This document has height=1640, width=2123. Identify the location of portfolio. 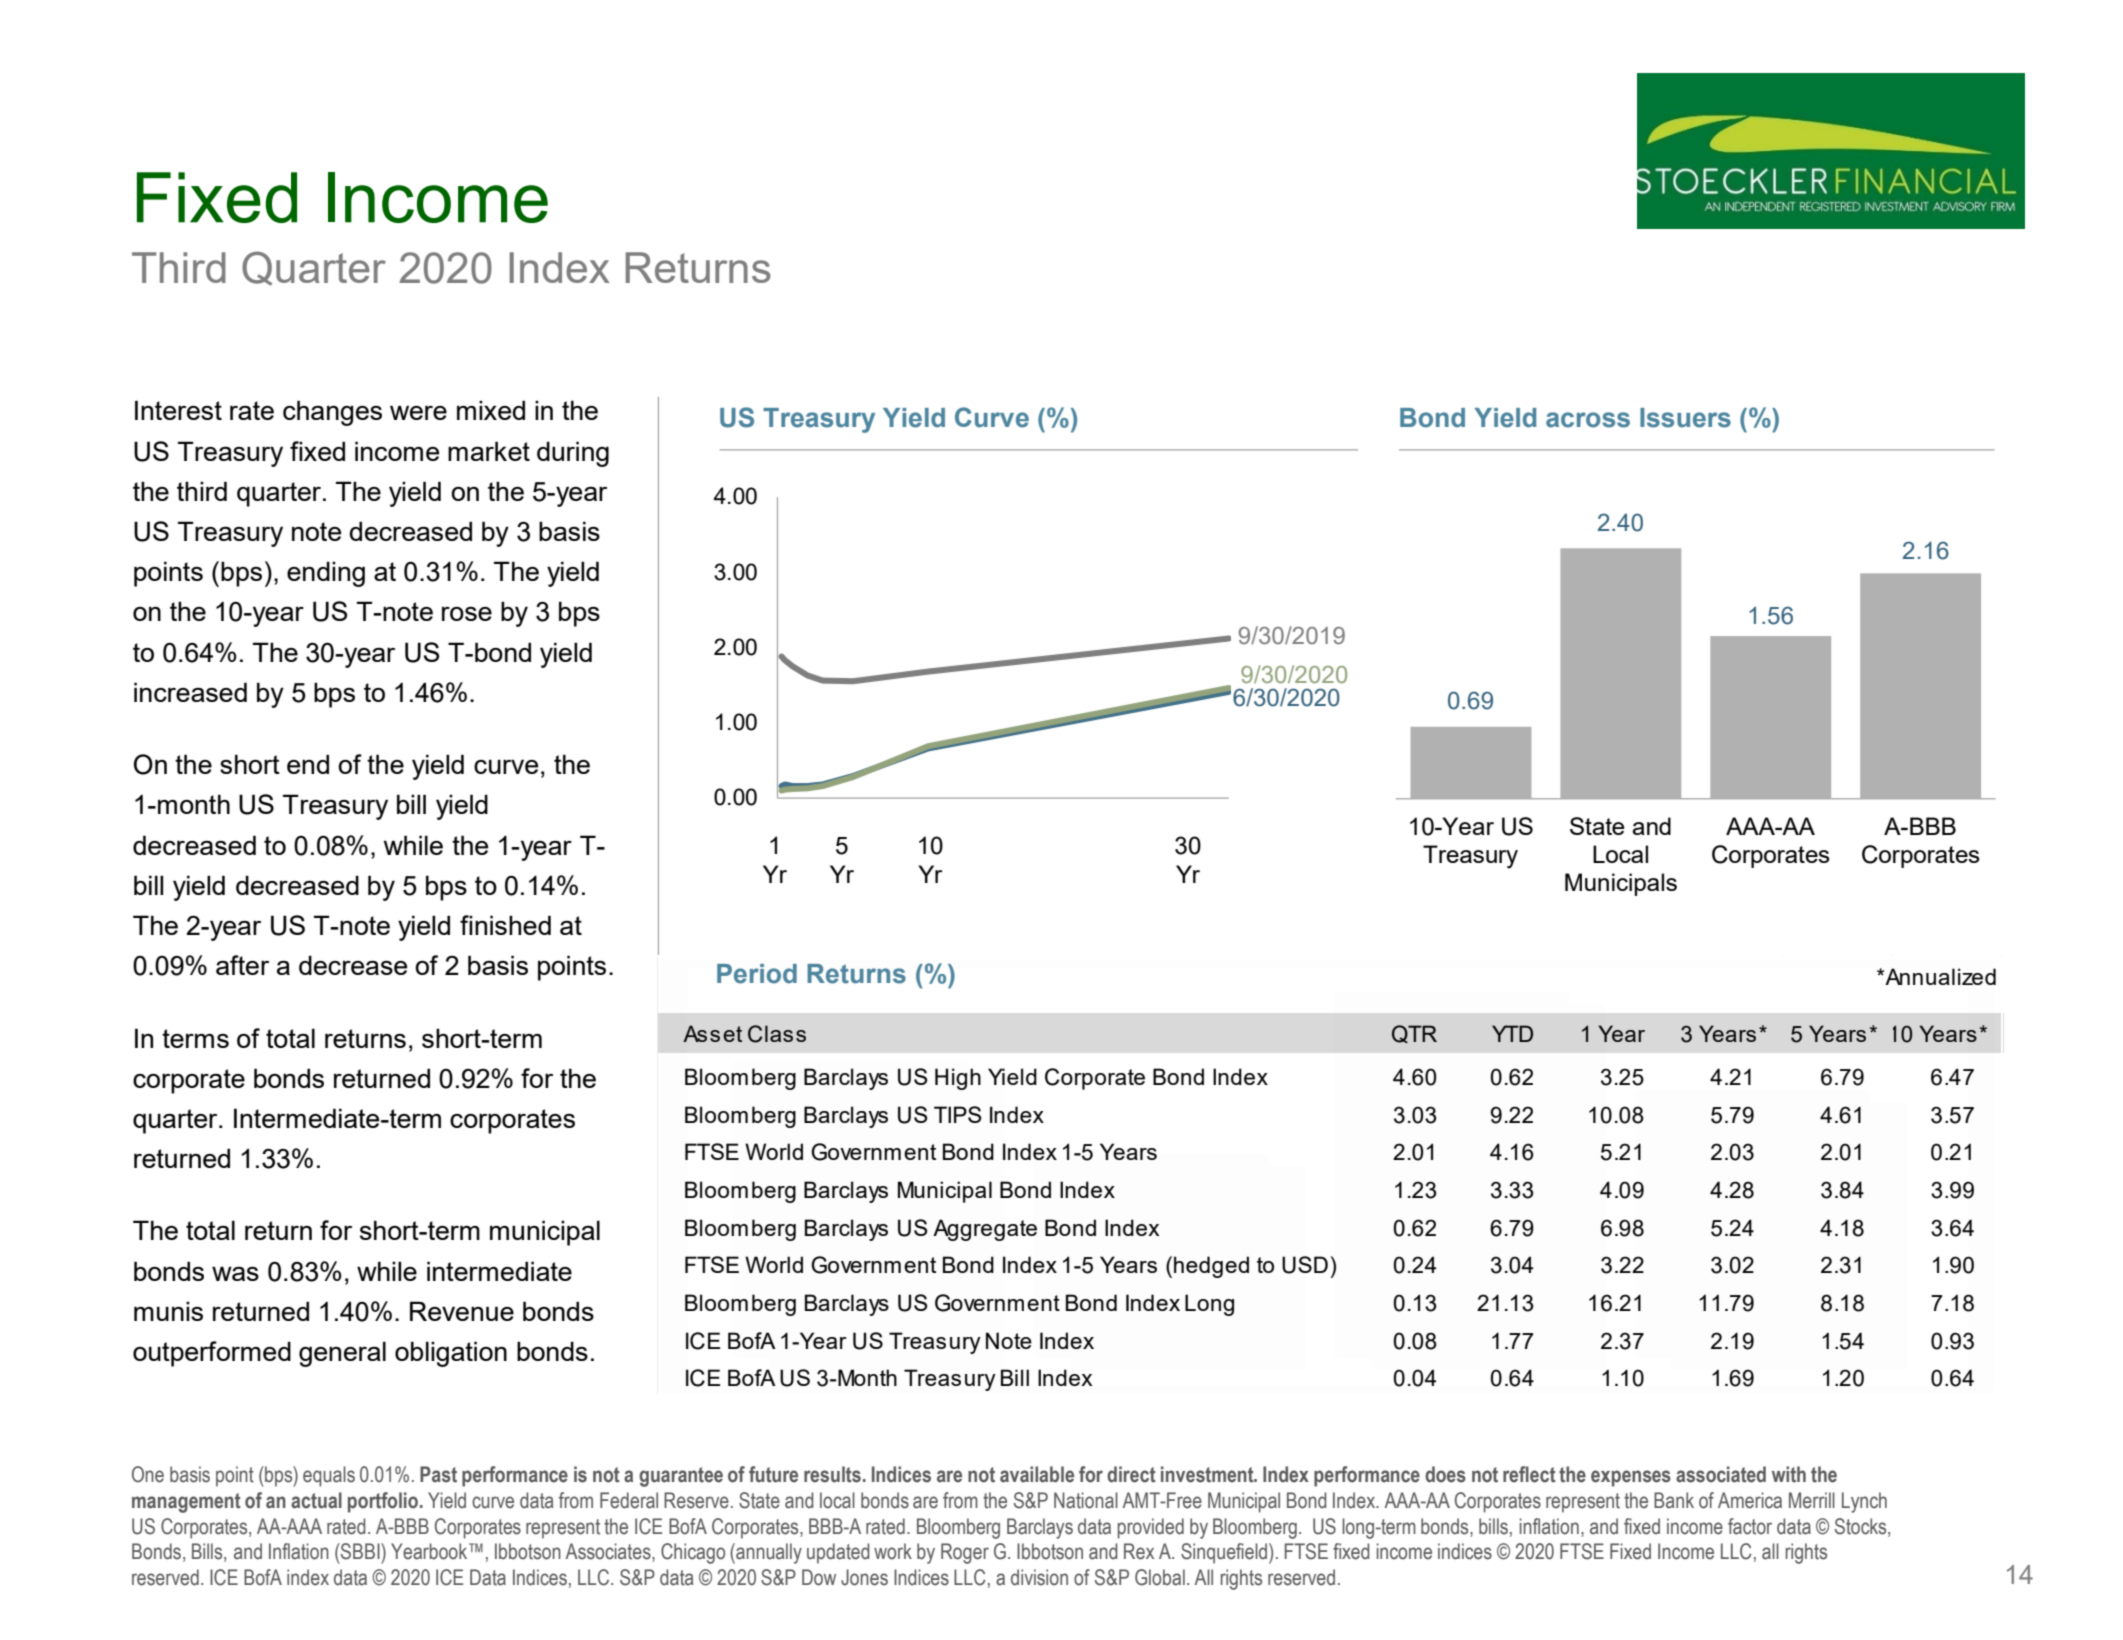
(383, 1502).
